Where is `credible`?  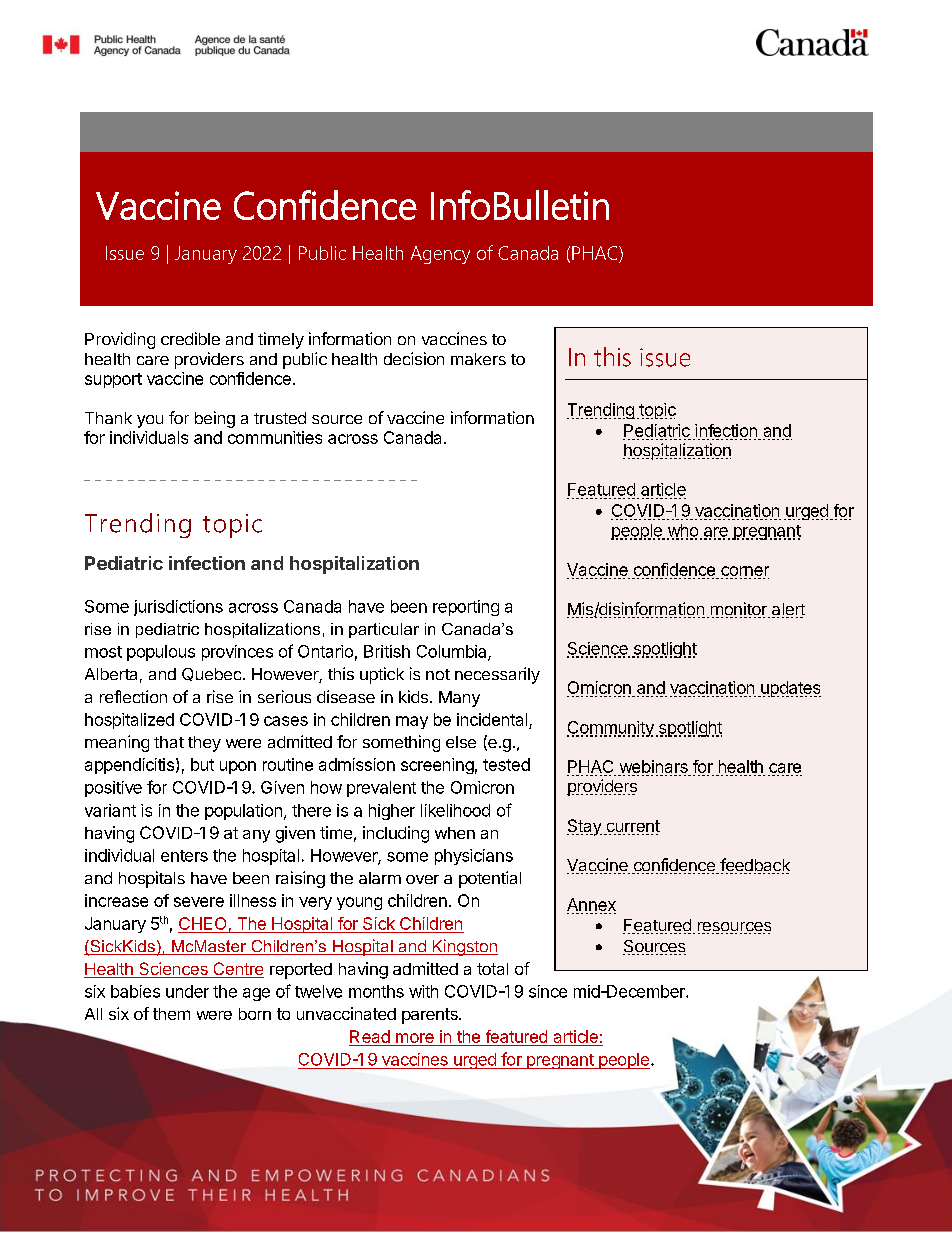
credible is located at coordinates (190, 338).
